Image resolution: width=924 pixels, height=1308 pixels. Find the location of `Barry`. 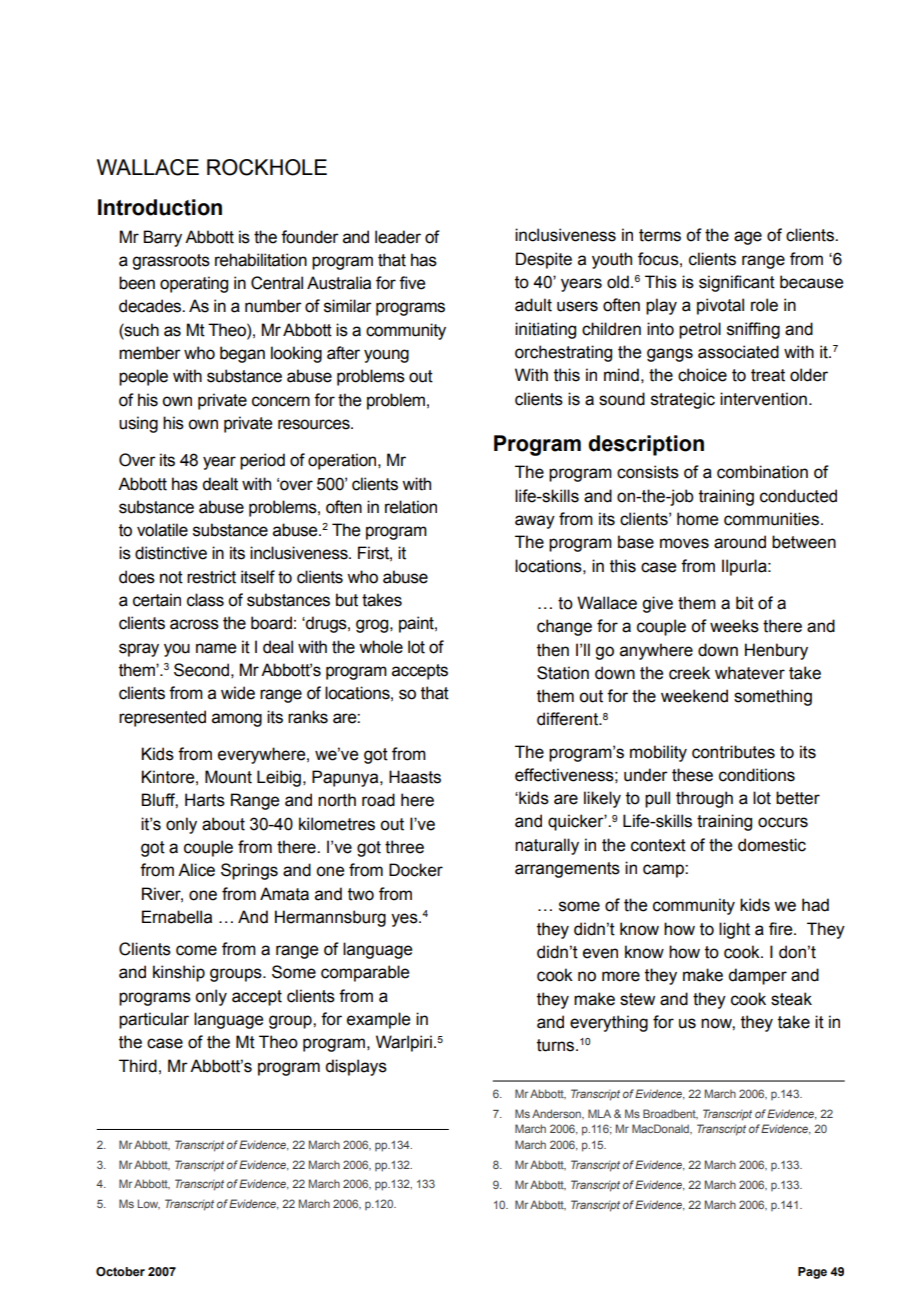

Barry is located at coordinates (162, 238).
